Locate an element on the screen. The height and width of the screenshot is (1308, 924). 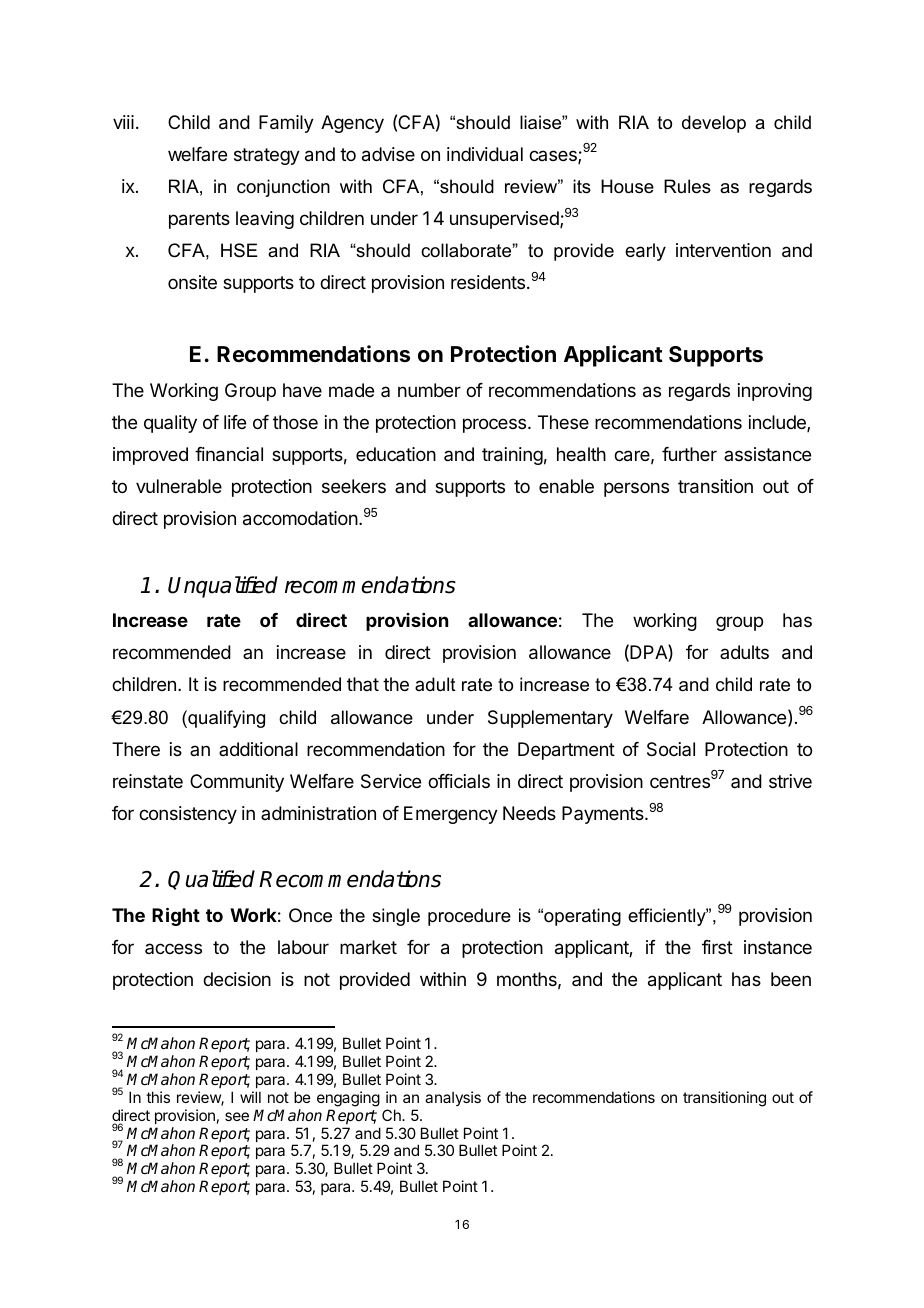
that is located at coordinates (363, 684).
